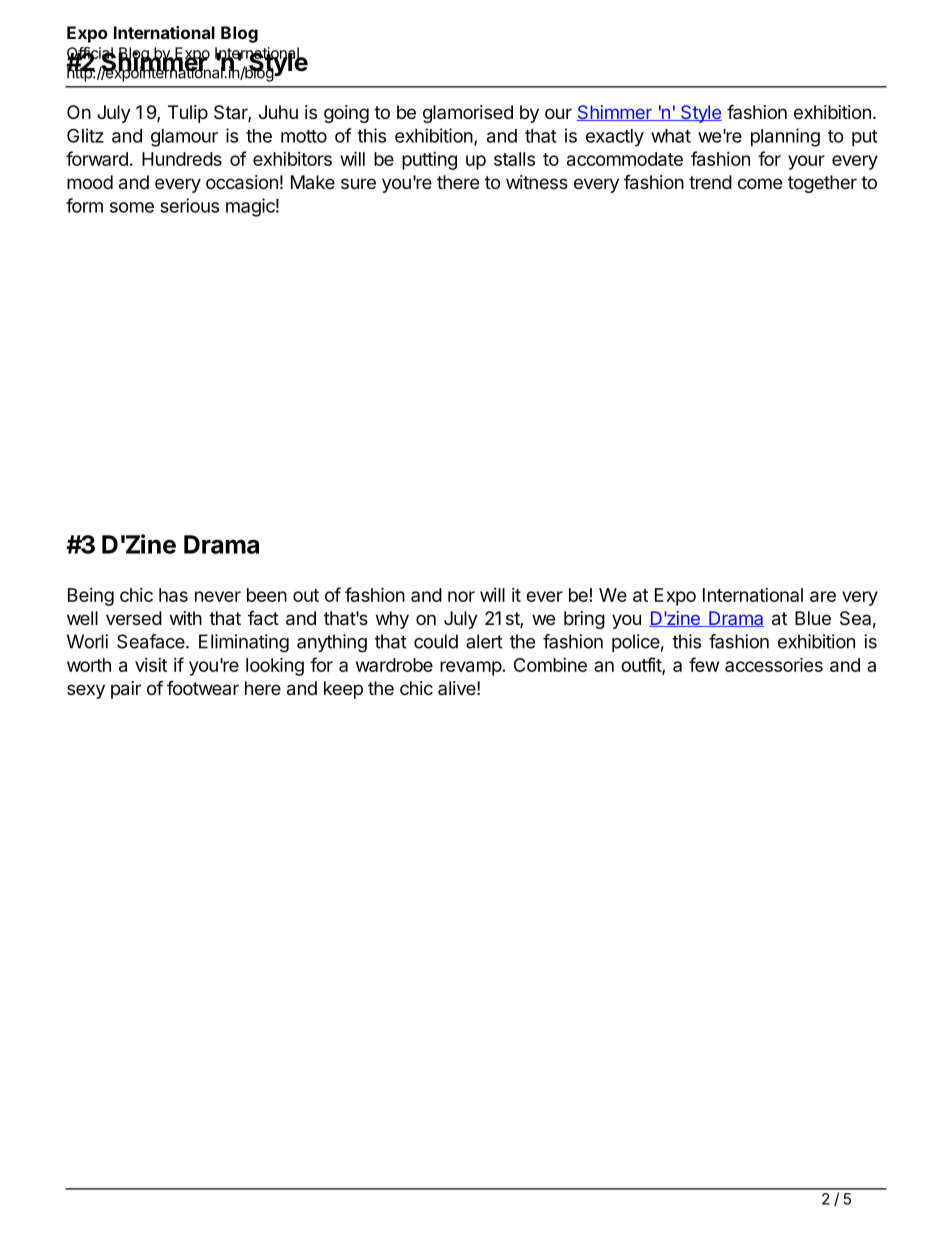  I want to click on serious, so click(189, 205).
